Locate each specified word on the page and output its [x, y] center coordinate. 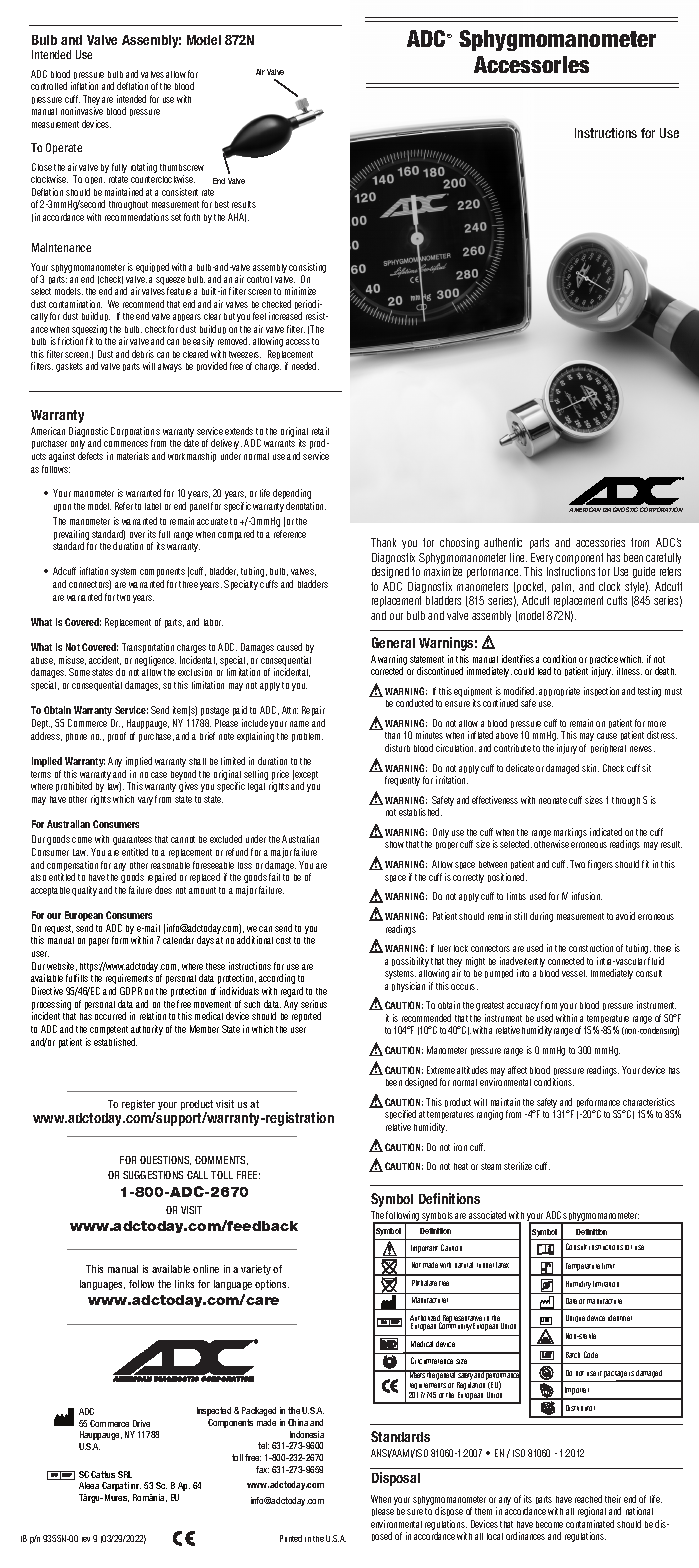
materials [133, 456]
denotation [306, 506]
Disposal [396, 1479]
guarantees [132, 840]
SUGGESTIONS [153, 1175]
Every [542, 558]
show [394, 844]
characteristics [649, 1102]
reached [588, 1499]
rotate [118, 179]
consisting [307, 269]
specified [400, 1114]
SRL [125, 1474]
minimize [300, 291]
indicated [606, 832]
